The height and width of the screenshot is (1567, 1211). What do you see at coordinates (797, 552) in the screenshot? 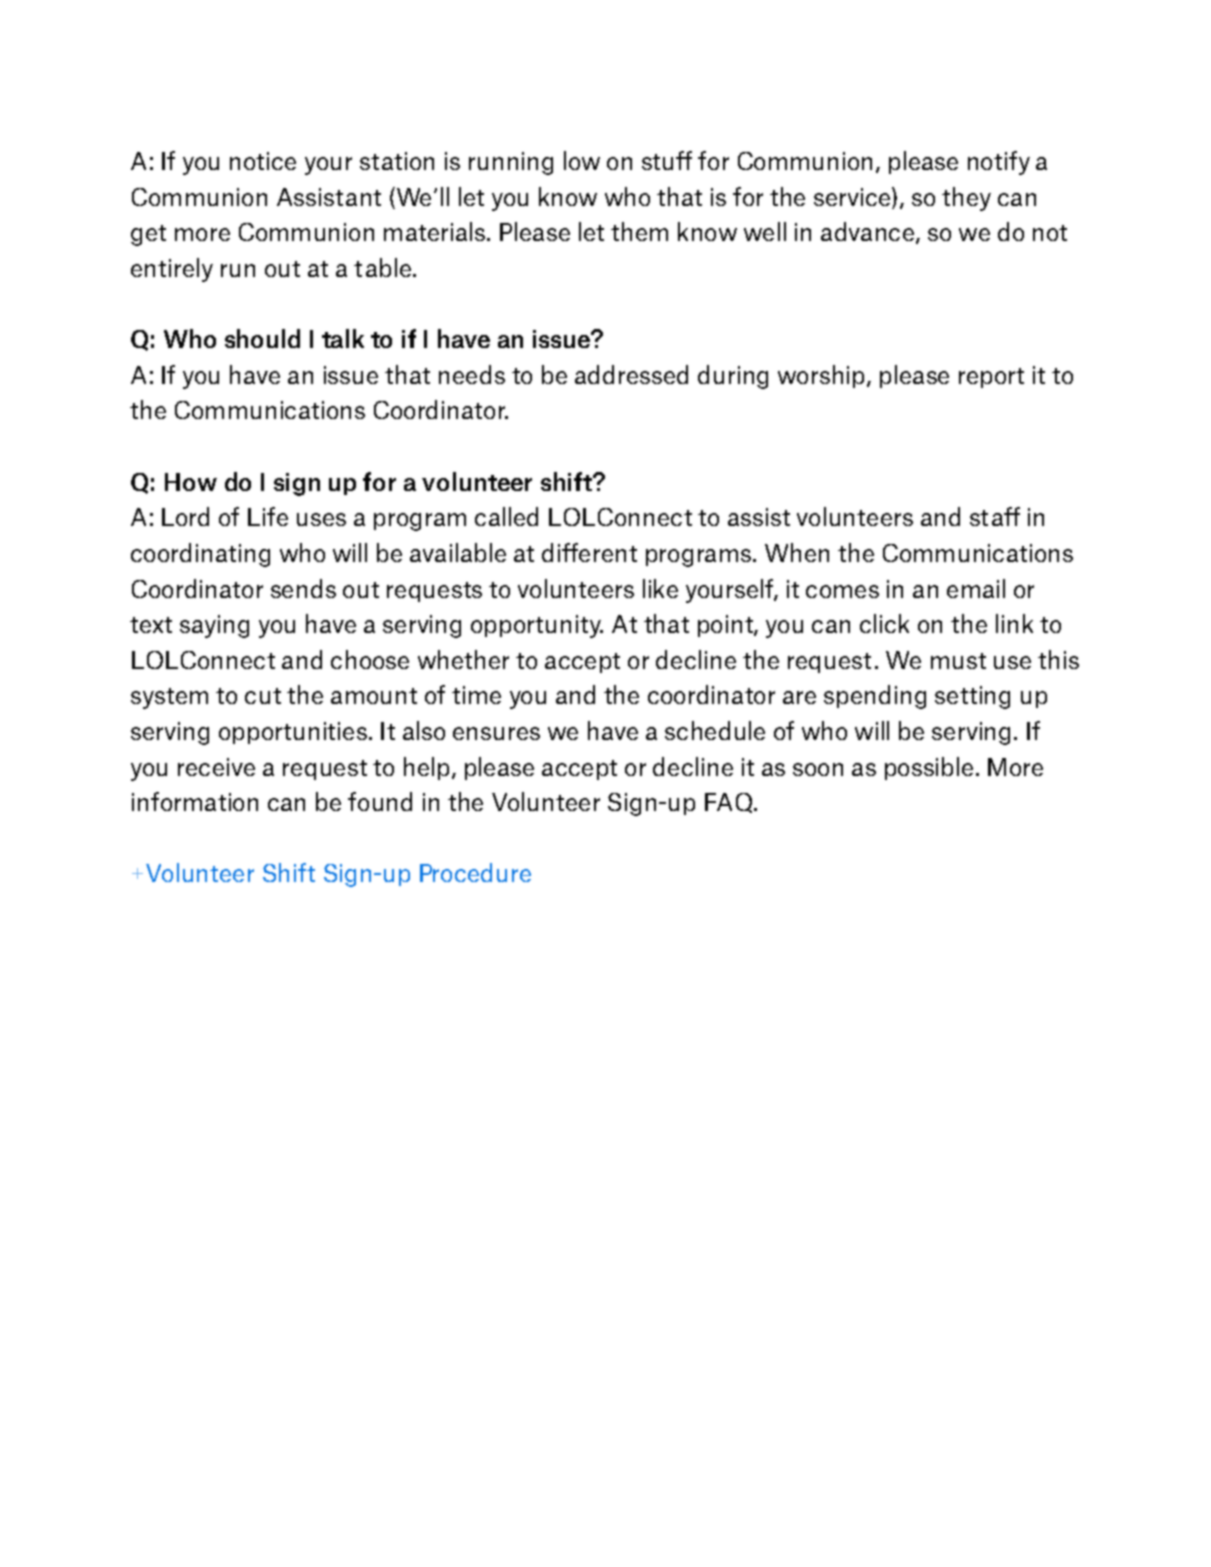
I see `When` at bounding box center [797, 552].
